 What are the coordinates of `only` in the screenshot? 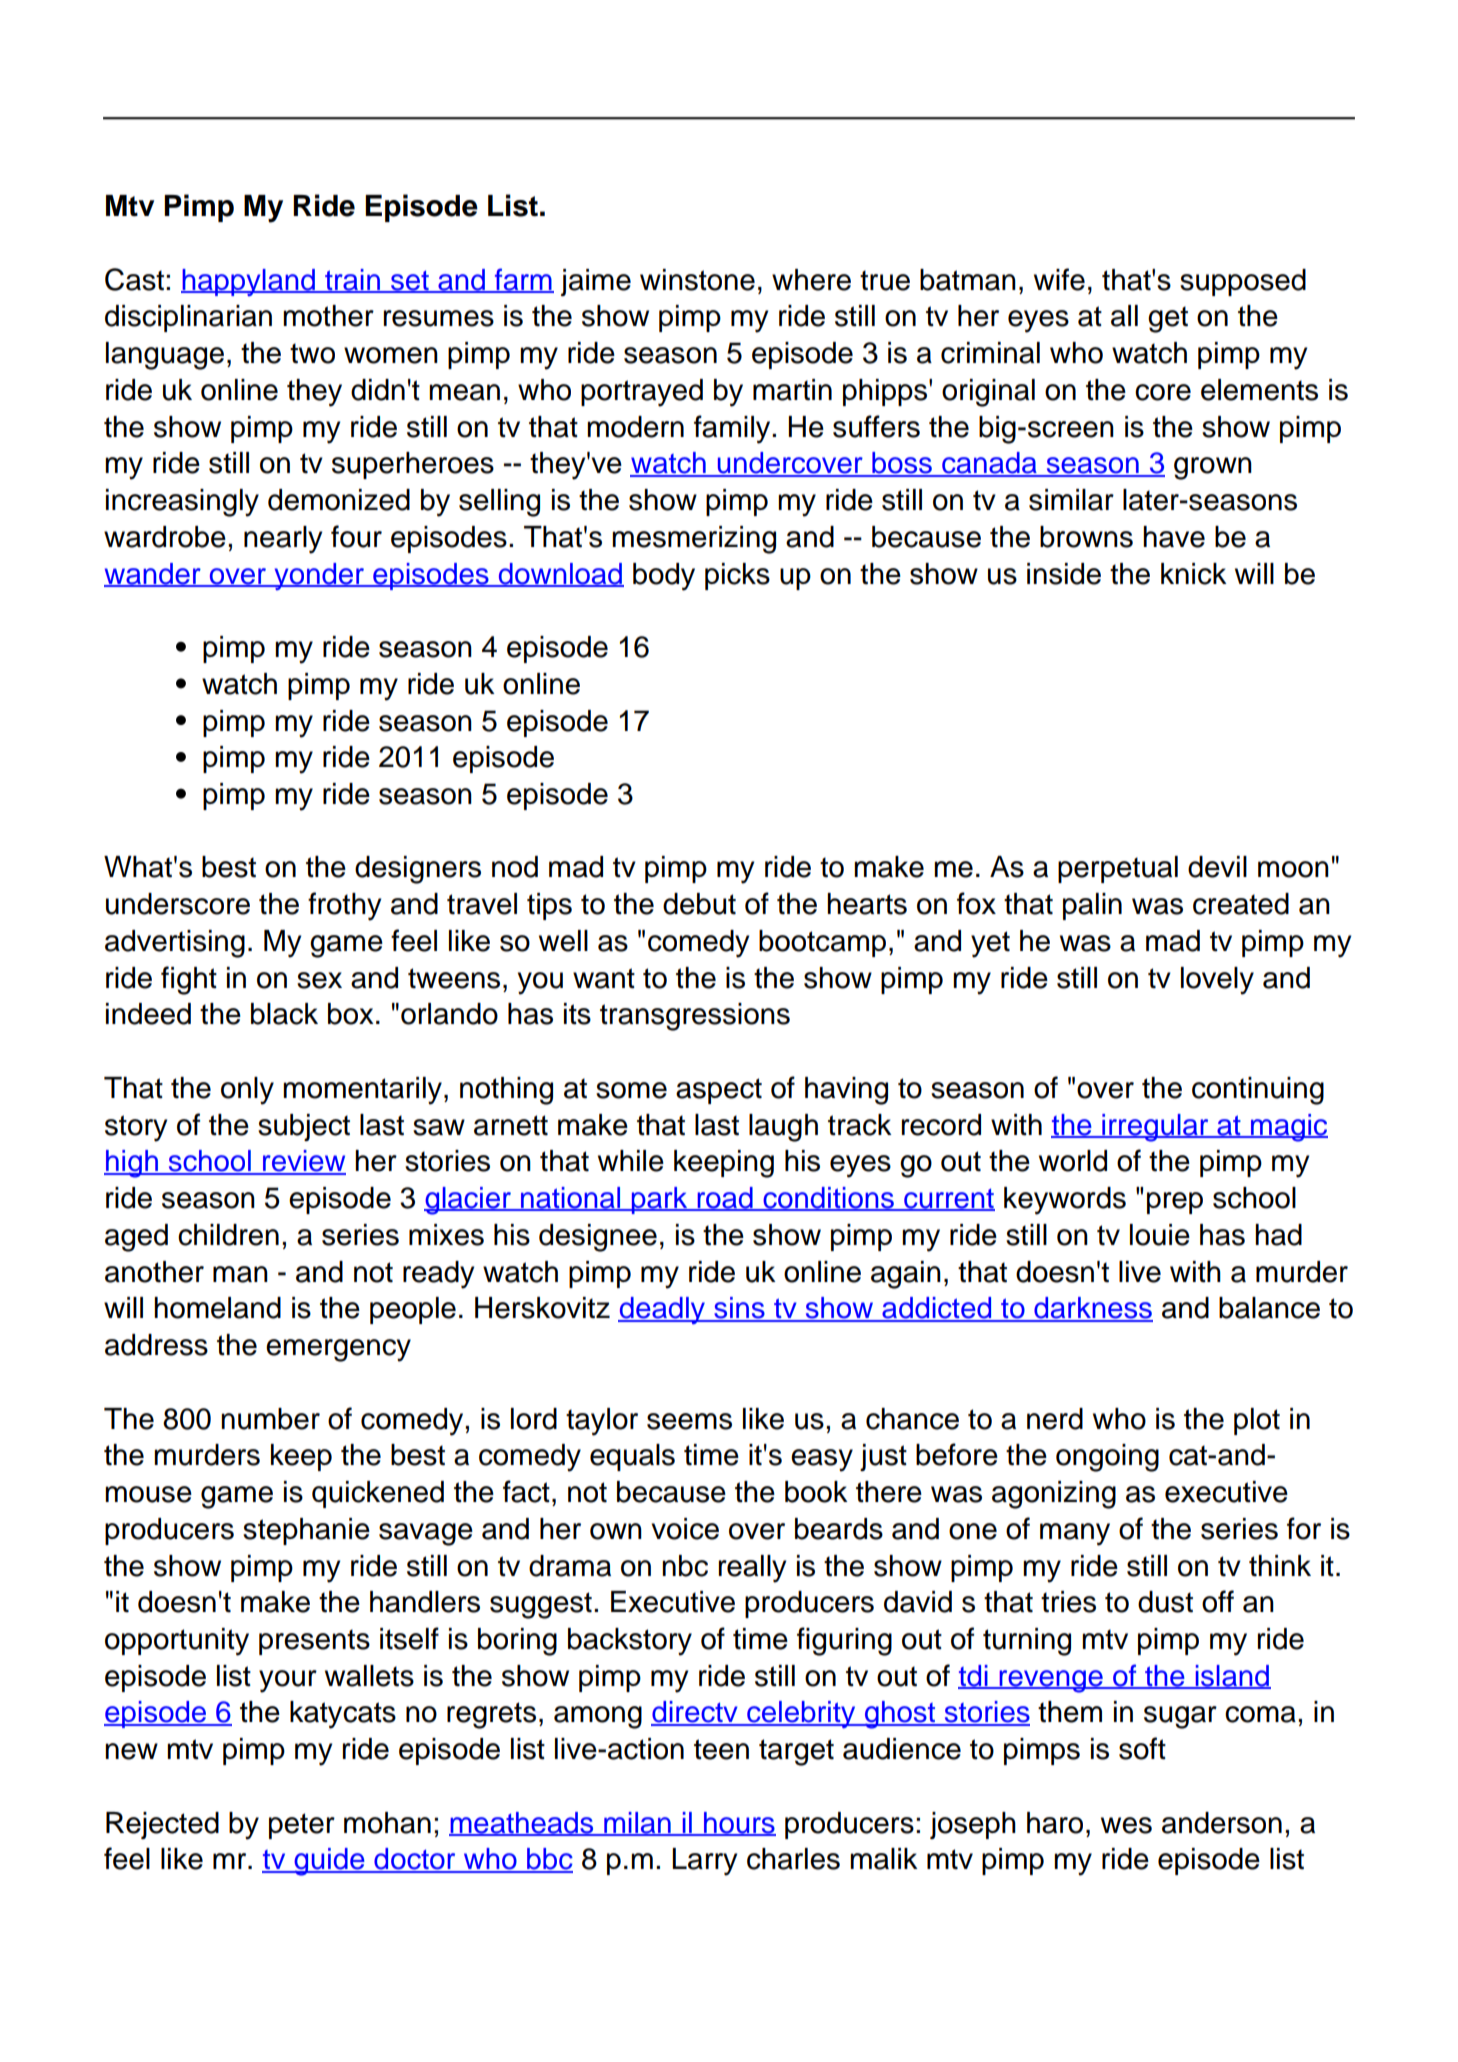 It's located at (247, 1091).
